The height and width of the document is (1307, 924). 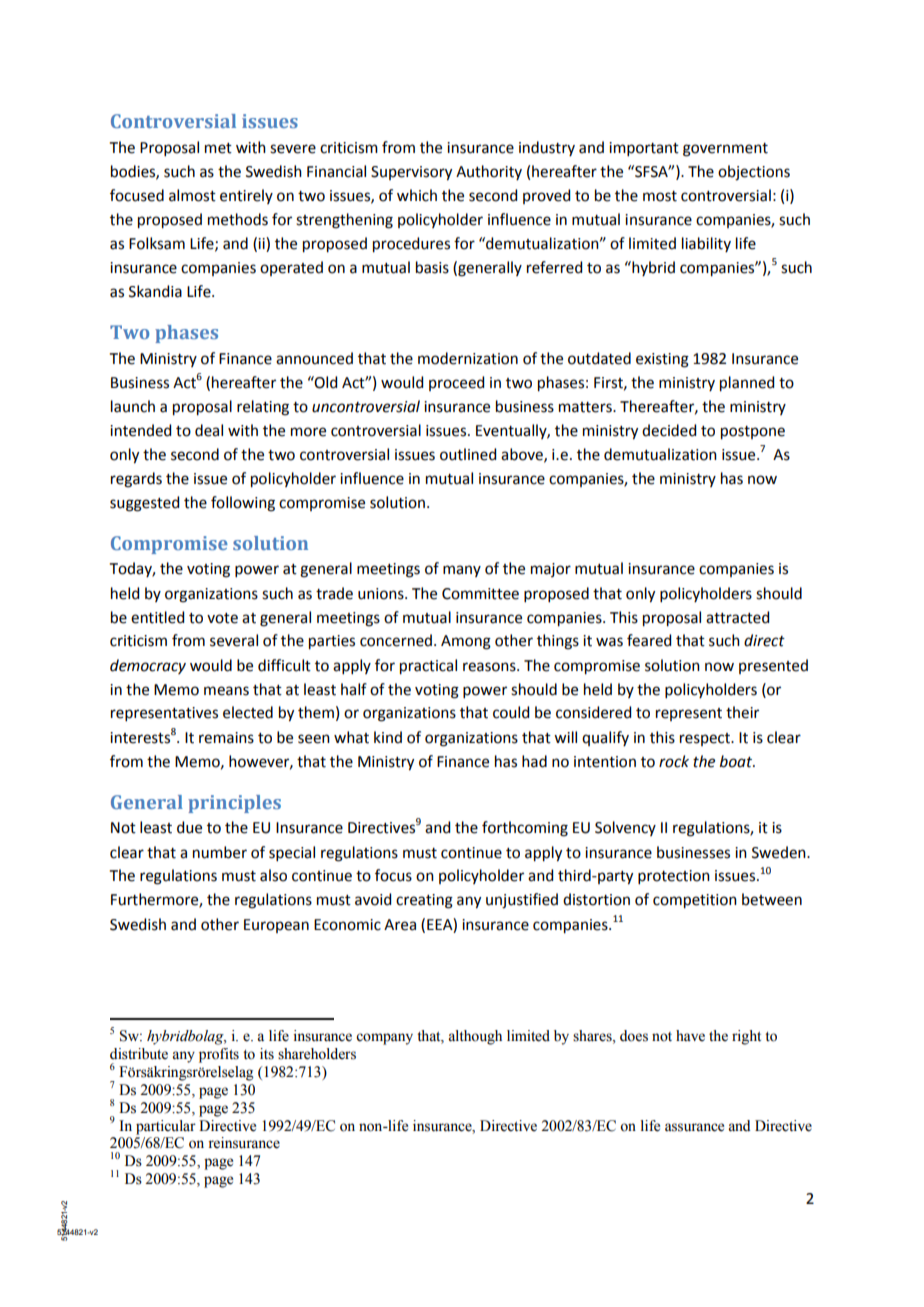 What do you see at coordinates (263, 408) in the document?
I see `relating` at bounding box center [263, 408].
